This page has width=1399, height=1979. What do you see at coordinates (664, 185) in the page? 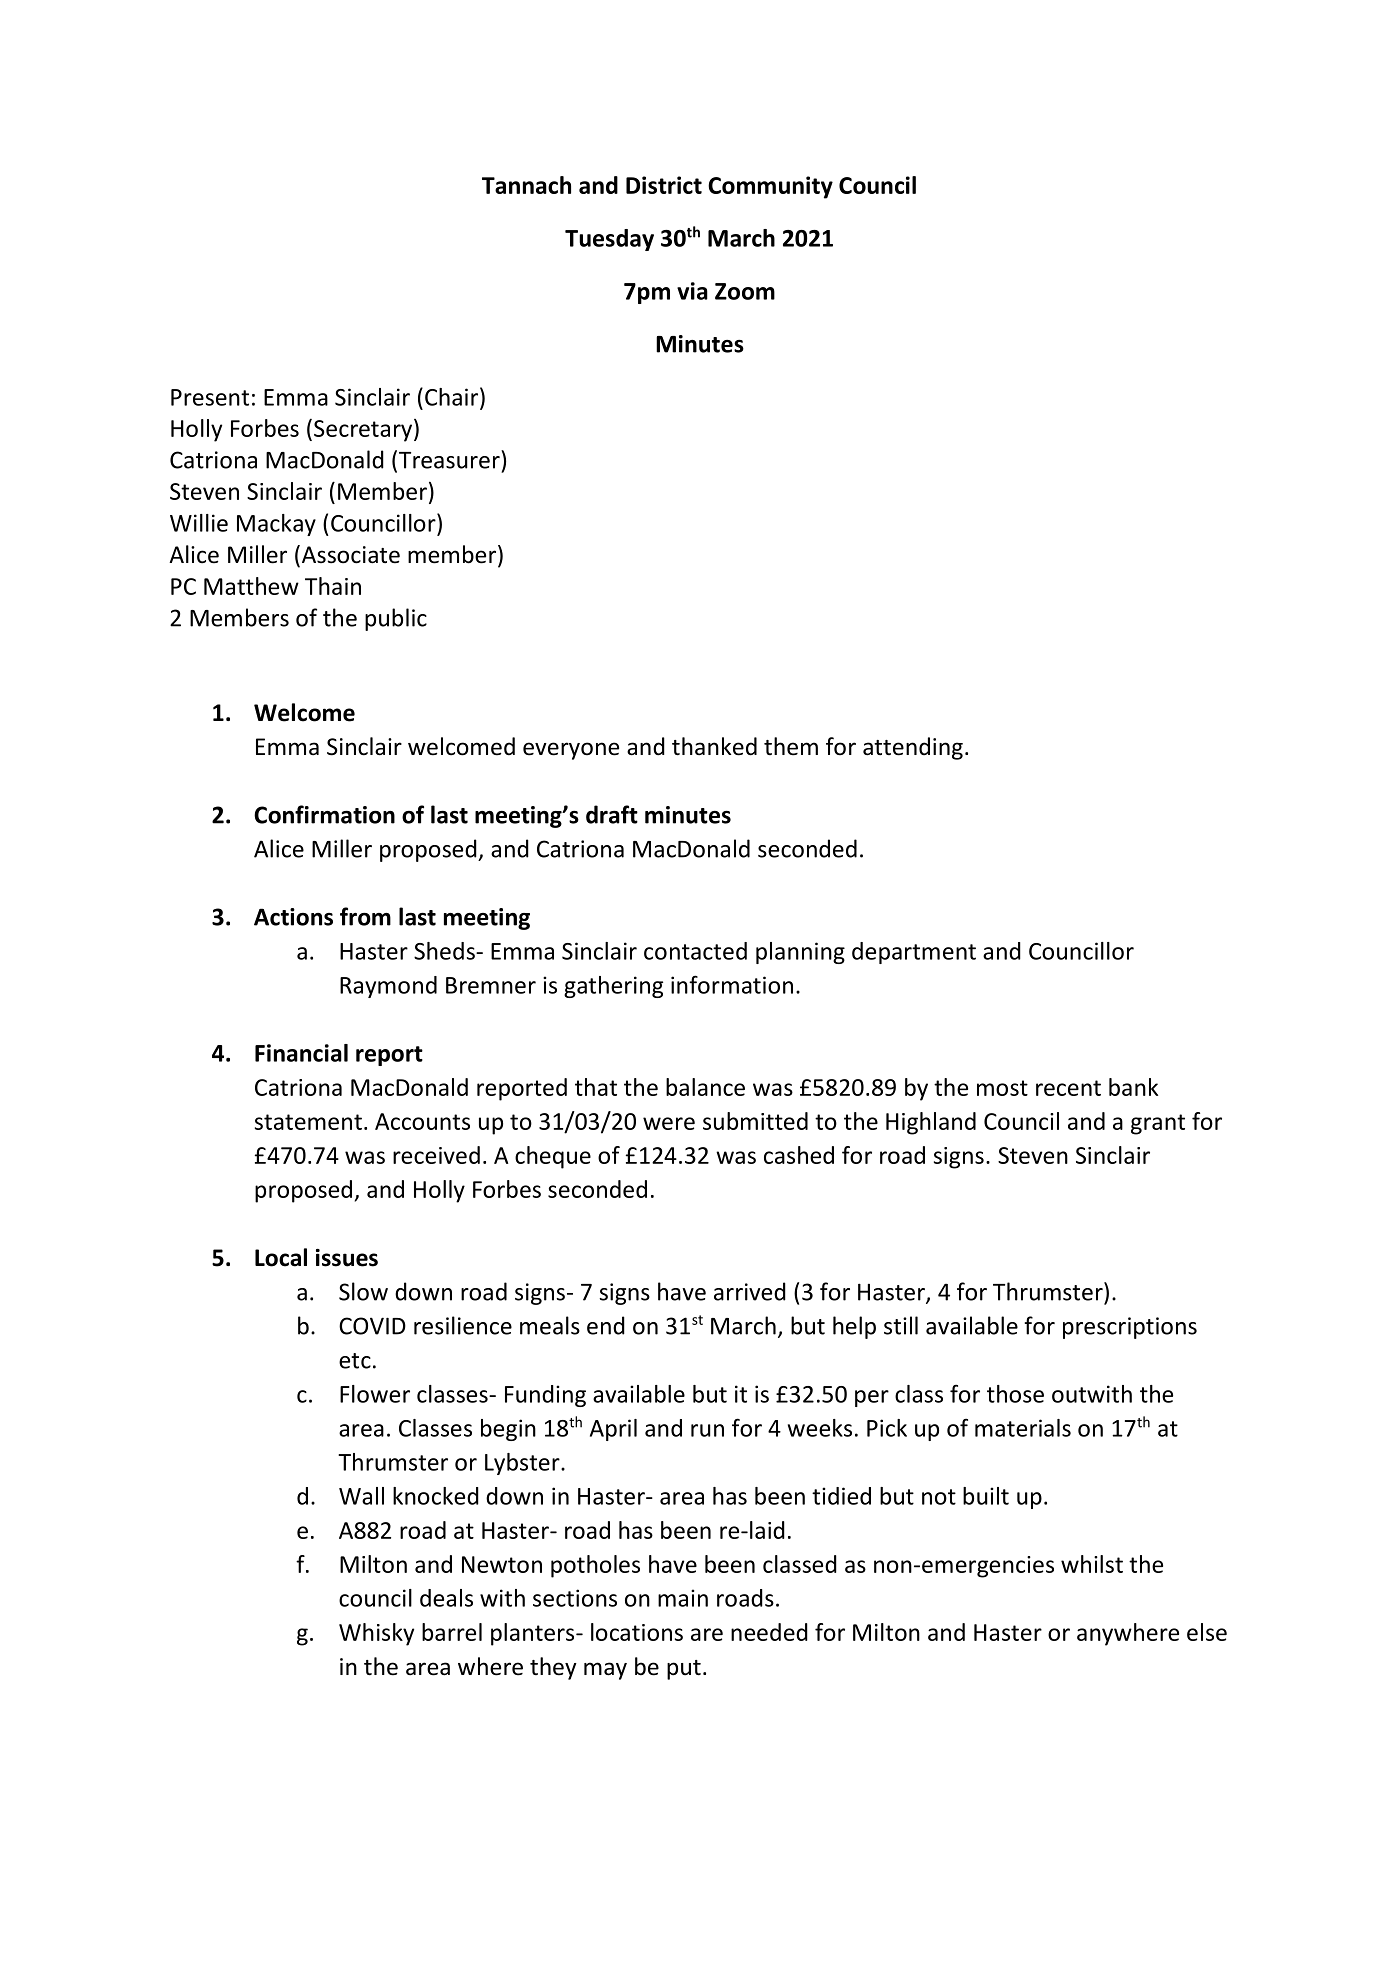
I see `District` at bounding box center [664, 185].
